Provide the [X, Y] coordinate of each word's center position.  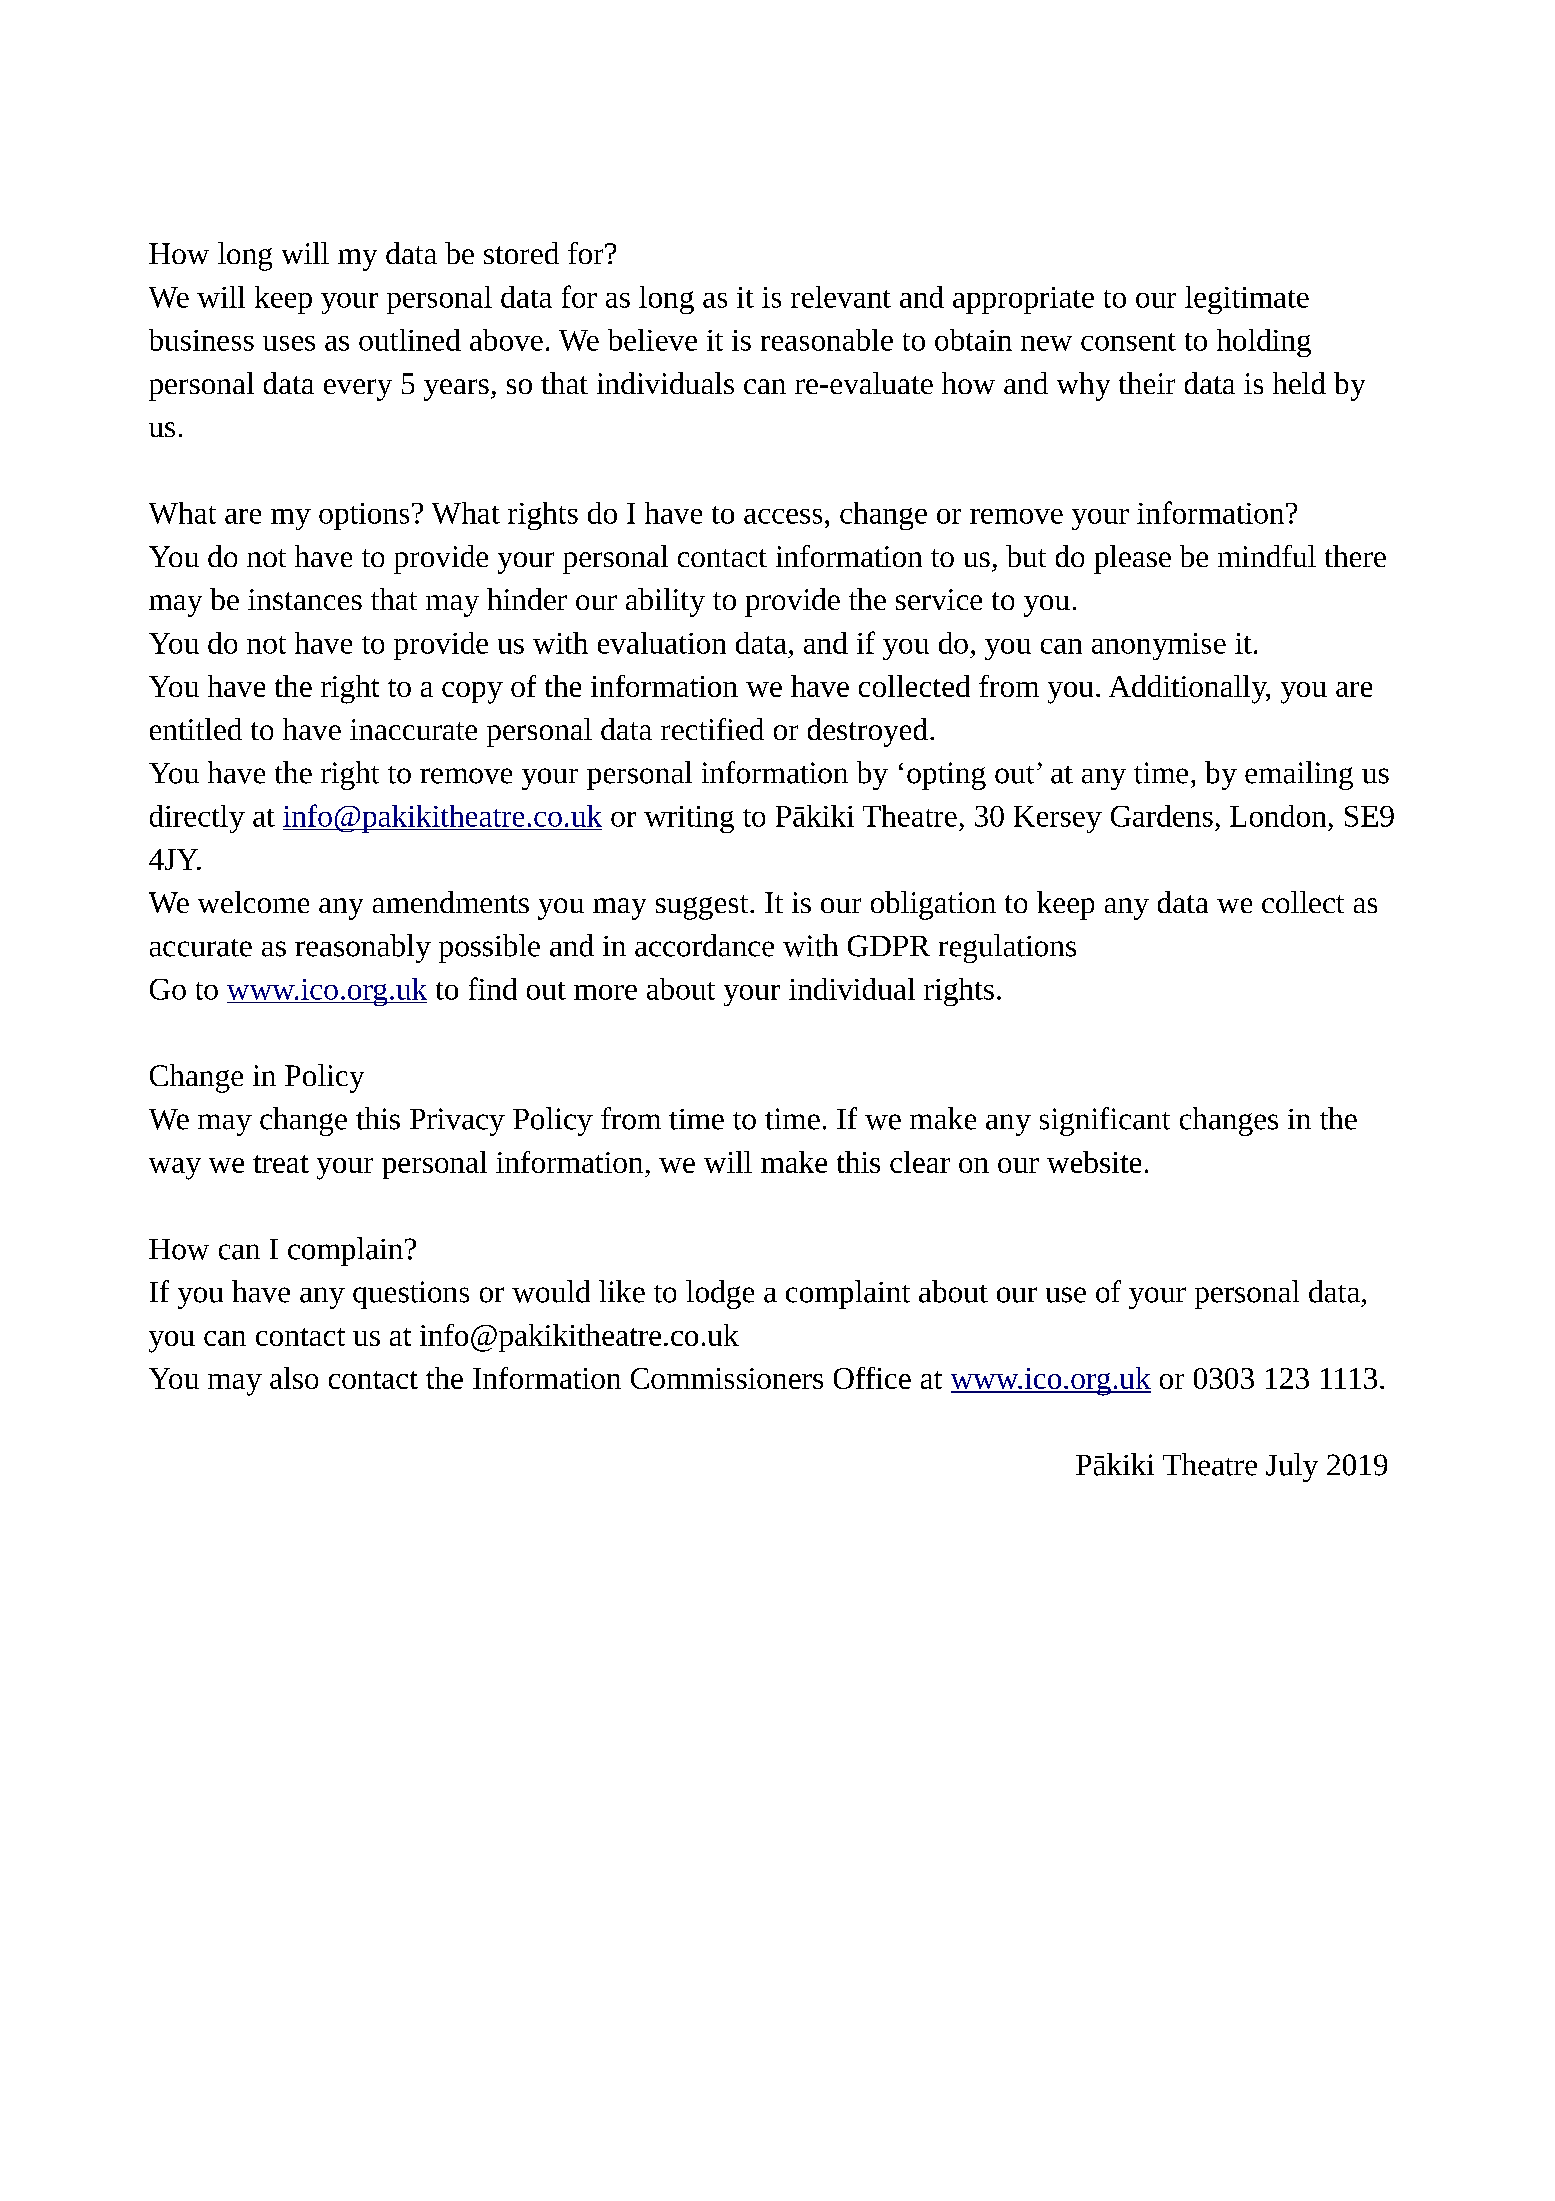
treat [281, 1164]
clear [920, 1162]
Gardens [1162, 816]
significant [1105, 1121]
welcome [253, 902]
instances [305, 599]
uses [289, 343]
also [294, 1378]
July [1292, 1467]
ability [665, 602]
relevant [841, 297]
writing [689, 819]
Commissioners [727, 1378]
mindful [1267, 556]
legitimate [1247, 300]
